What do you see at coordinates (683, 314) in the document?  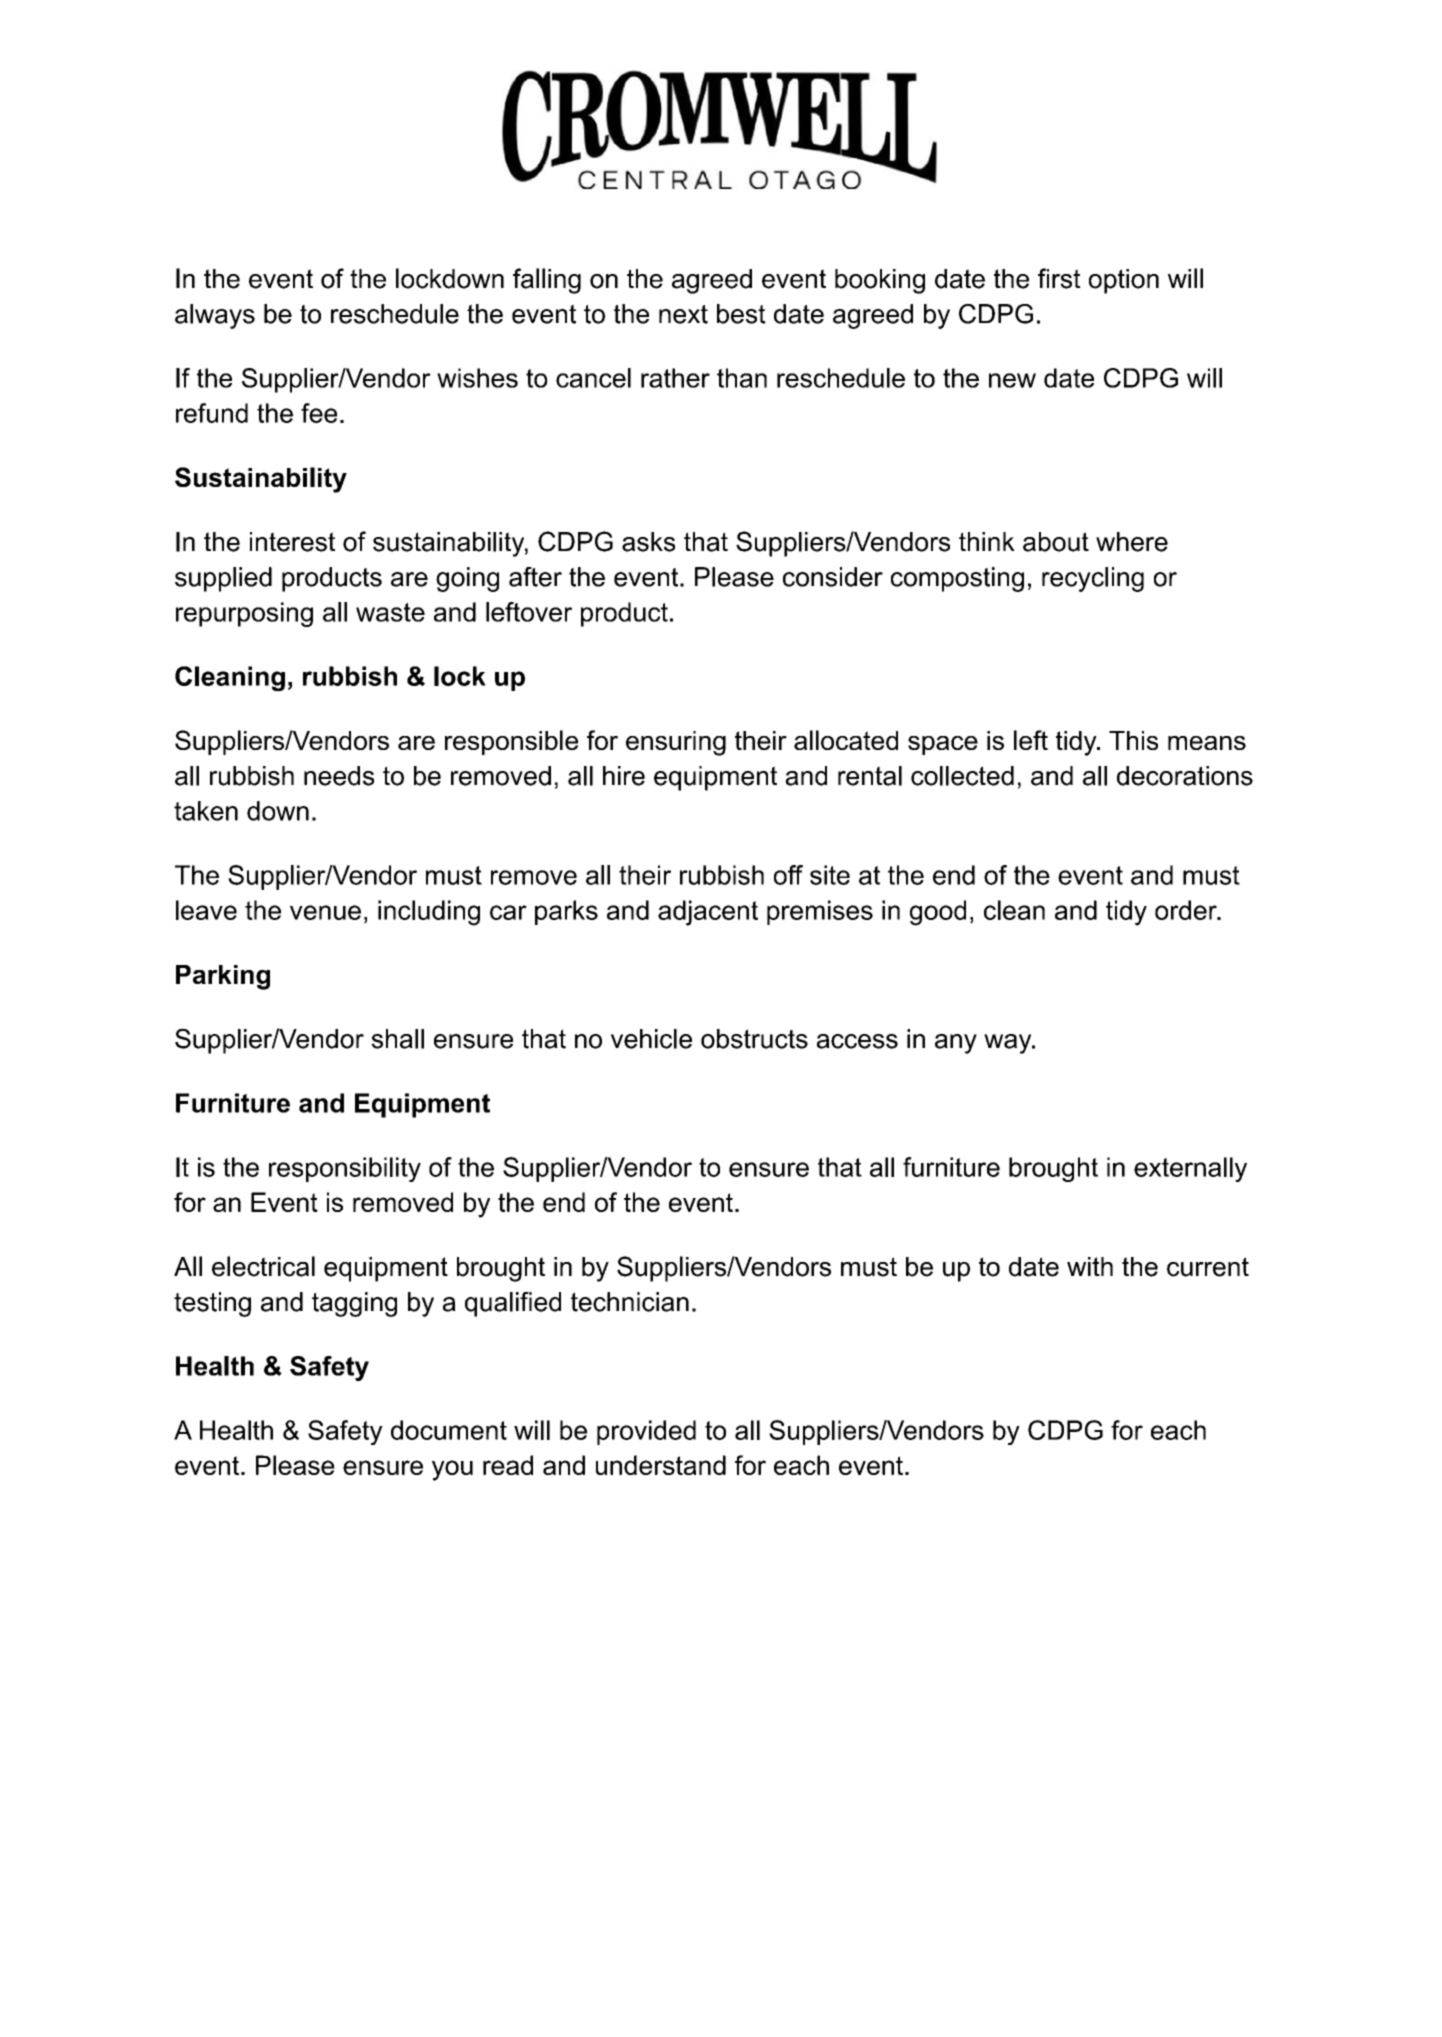 I see `next` at bounding box center [683, 314].
